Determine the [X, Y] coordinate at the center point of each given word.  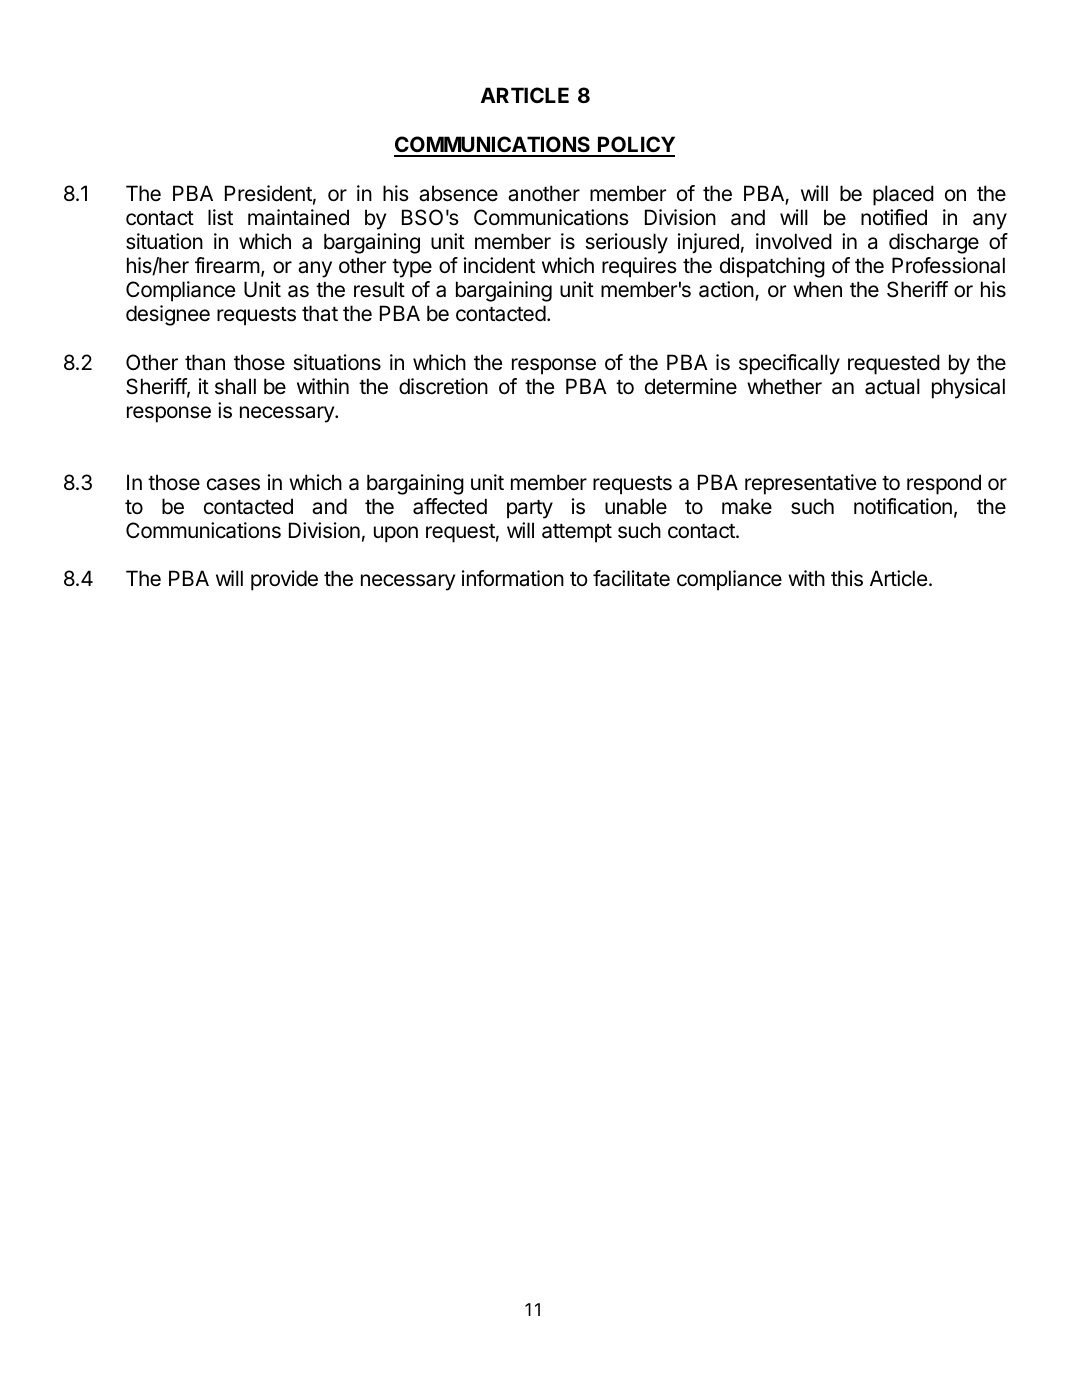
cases [233, 484]
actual [892, 386]
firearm [227, 265]
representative [810, 484]
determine [691, 386]
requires [639, 267]
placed [903, 195]
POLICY [635, 146]
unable [636, 506]
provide [284, 580]
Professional [948, 265]
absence [458, 193]
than [205, 362]
